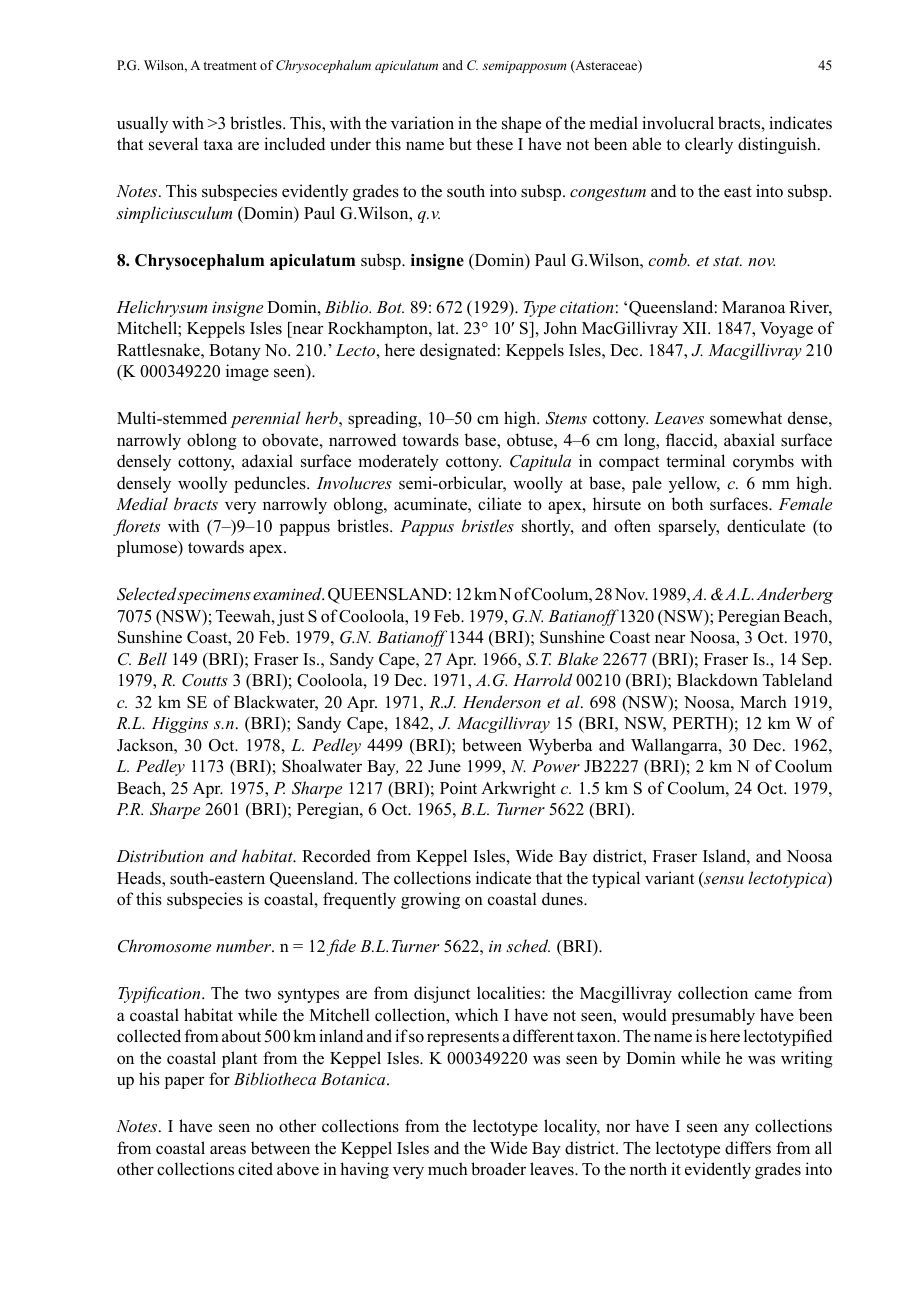 This screenshot has width=924, height=1301. What do you see at coordinates (267, 461) in the screenshot?
I see `adaxial` at bounding box center [267, 461].
